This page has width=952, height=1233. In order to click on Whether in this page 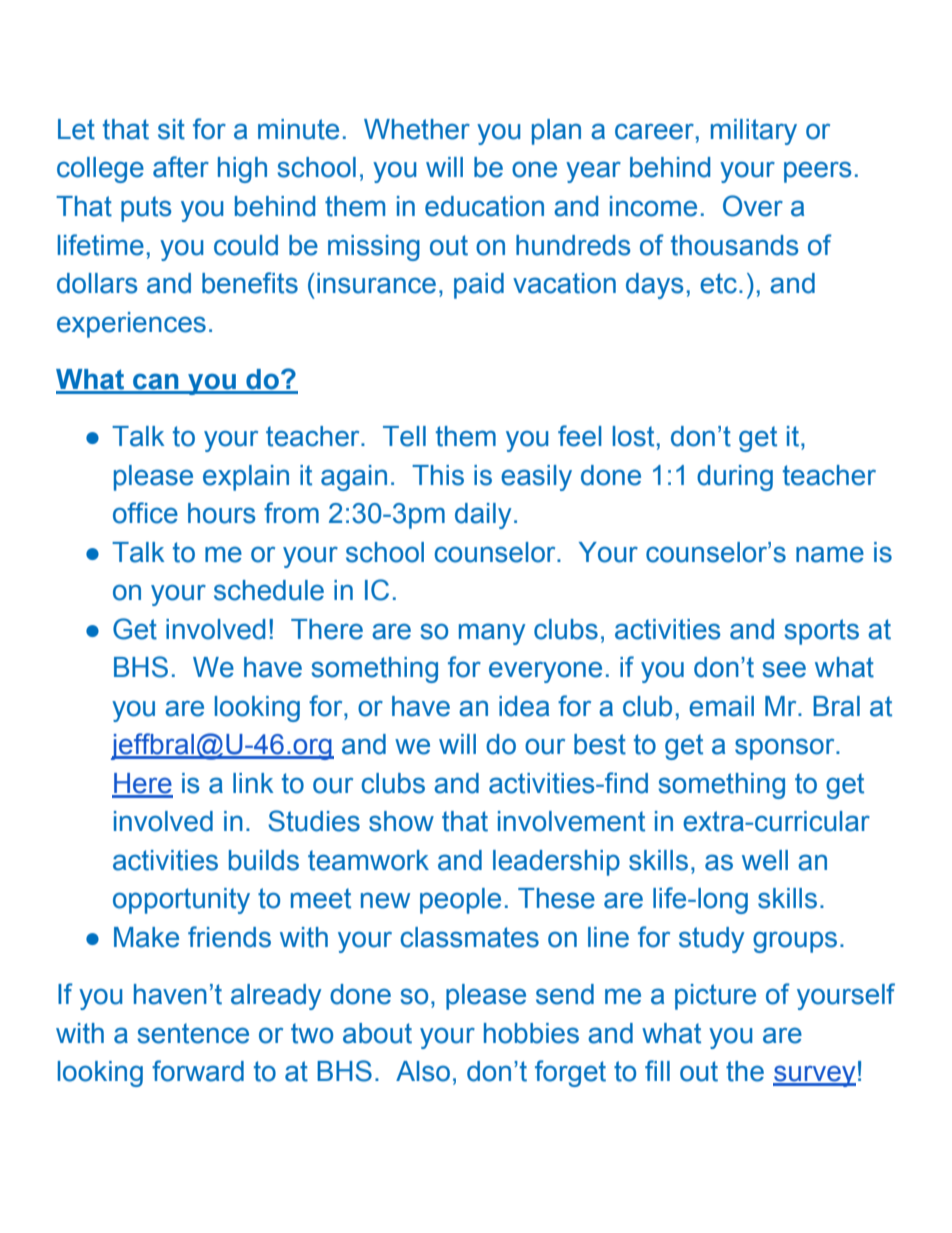, I will do `click(417, 129)`.
